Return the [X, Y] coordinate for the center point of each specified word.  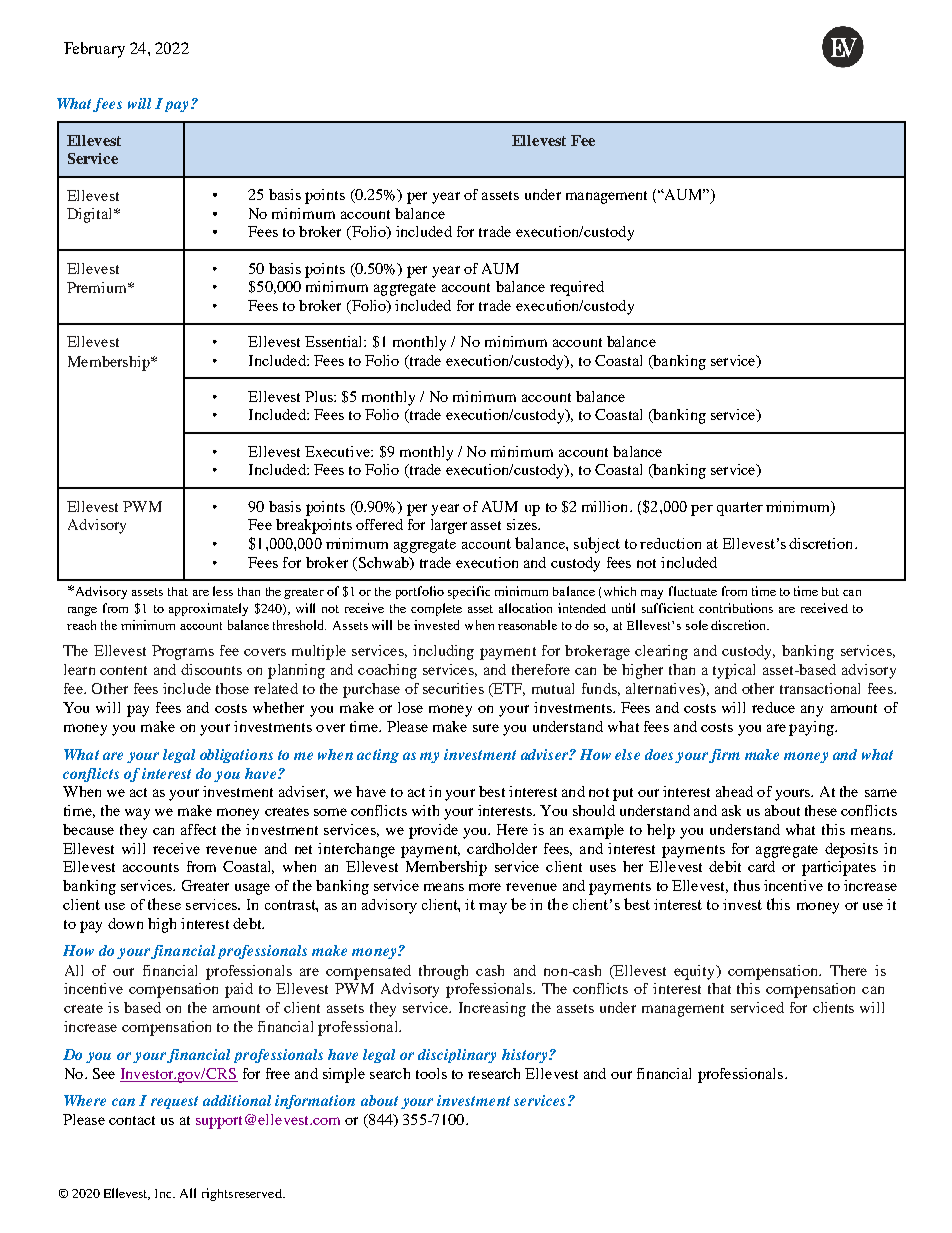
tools [431, 1073]
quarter [740, 509]
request [174, 1102]
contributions [736, 608]
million [606, 506]
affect [198, 829]
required [577, 288]
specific [469, 592]
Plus [320, 396]
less [223, 591]
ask [731, 810]
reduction [670, 543]
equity [696, 972]
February [94, 50]
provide [433, 831]
